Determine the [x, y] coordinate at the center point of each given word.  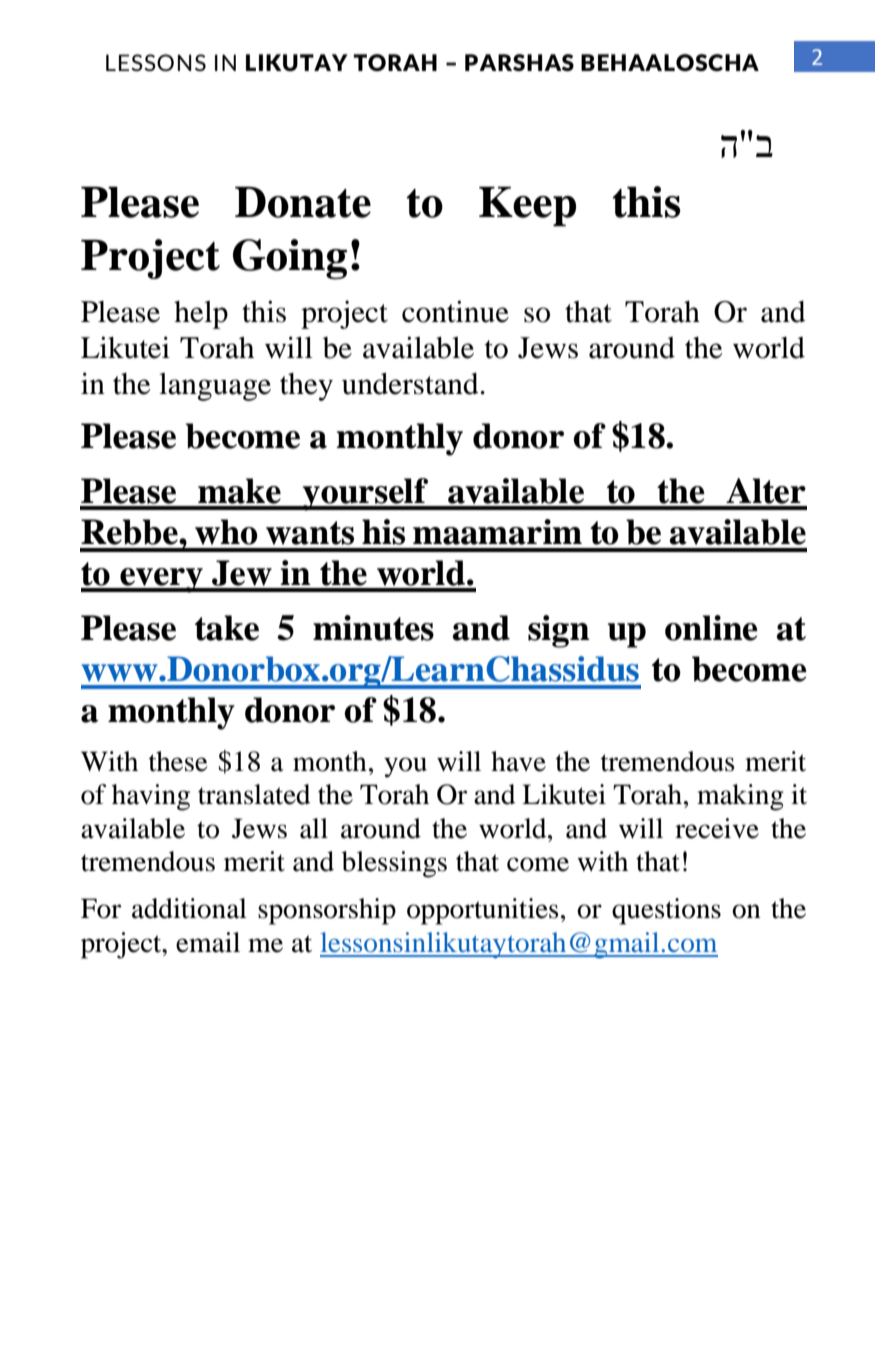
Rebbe [130, 532]
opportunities [483, 911]
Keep [527, 206]
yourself [366, 494]
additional [189, 908]
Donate [303, 202]
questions [666, 911]
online [711, 628]
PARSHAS [519, 62]
